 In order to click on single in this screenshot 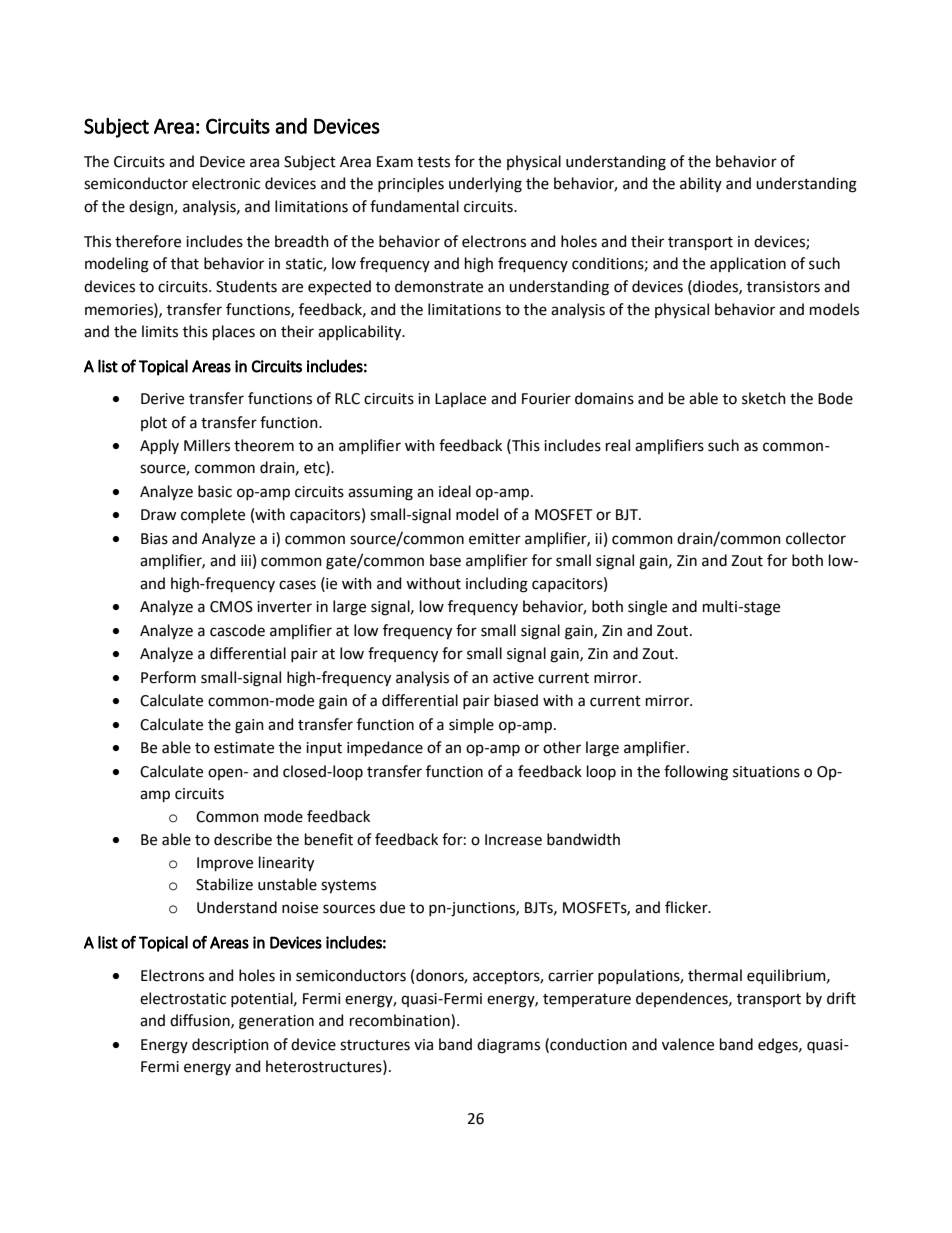, I will do `click(647, 608)`.
